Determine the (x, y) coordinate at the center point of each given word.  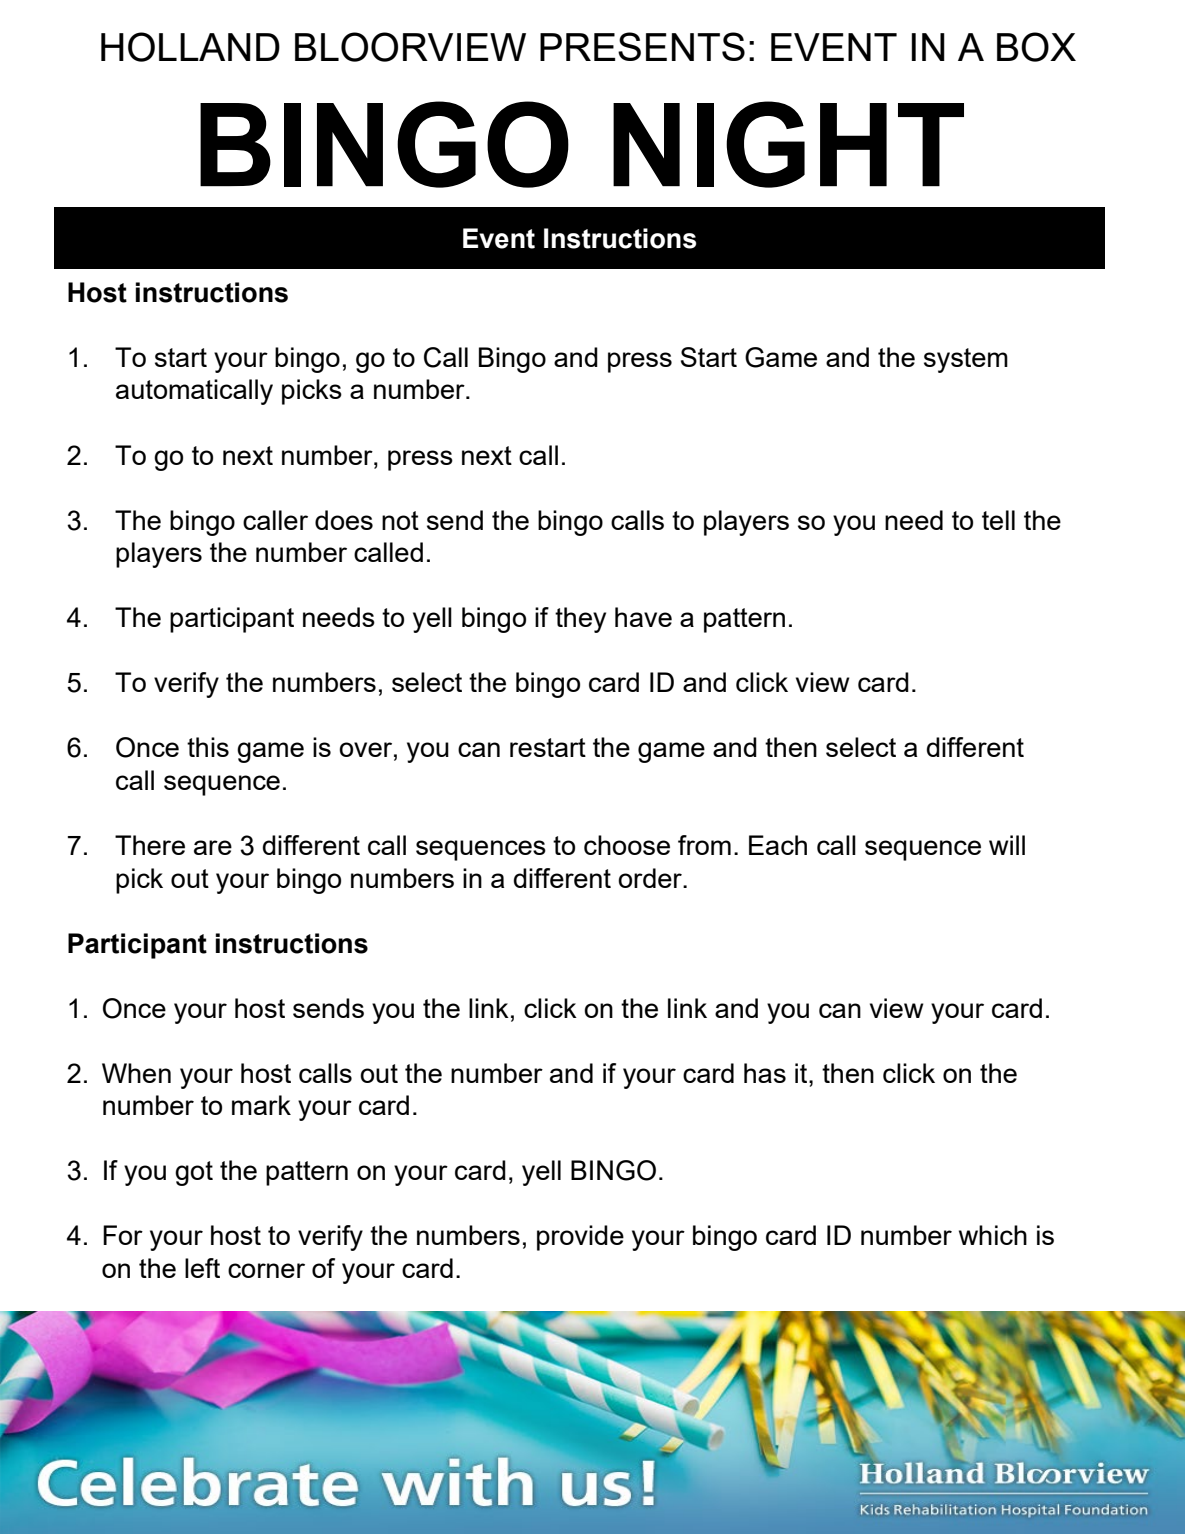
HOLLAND (190, 47)
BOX (1036, 47)
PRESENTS (642, 46)
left (202, 1268)
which (993, 1235)
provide (580, 1238)
